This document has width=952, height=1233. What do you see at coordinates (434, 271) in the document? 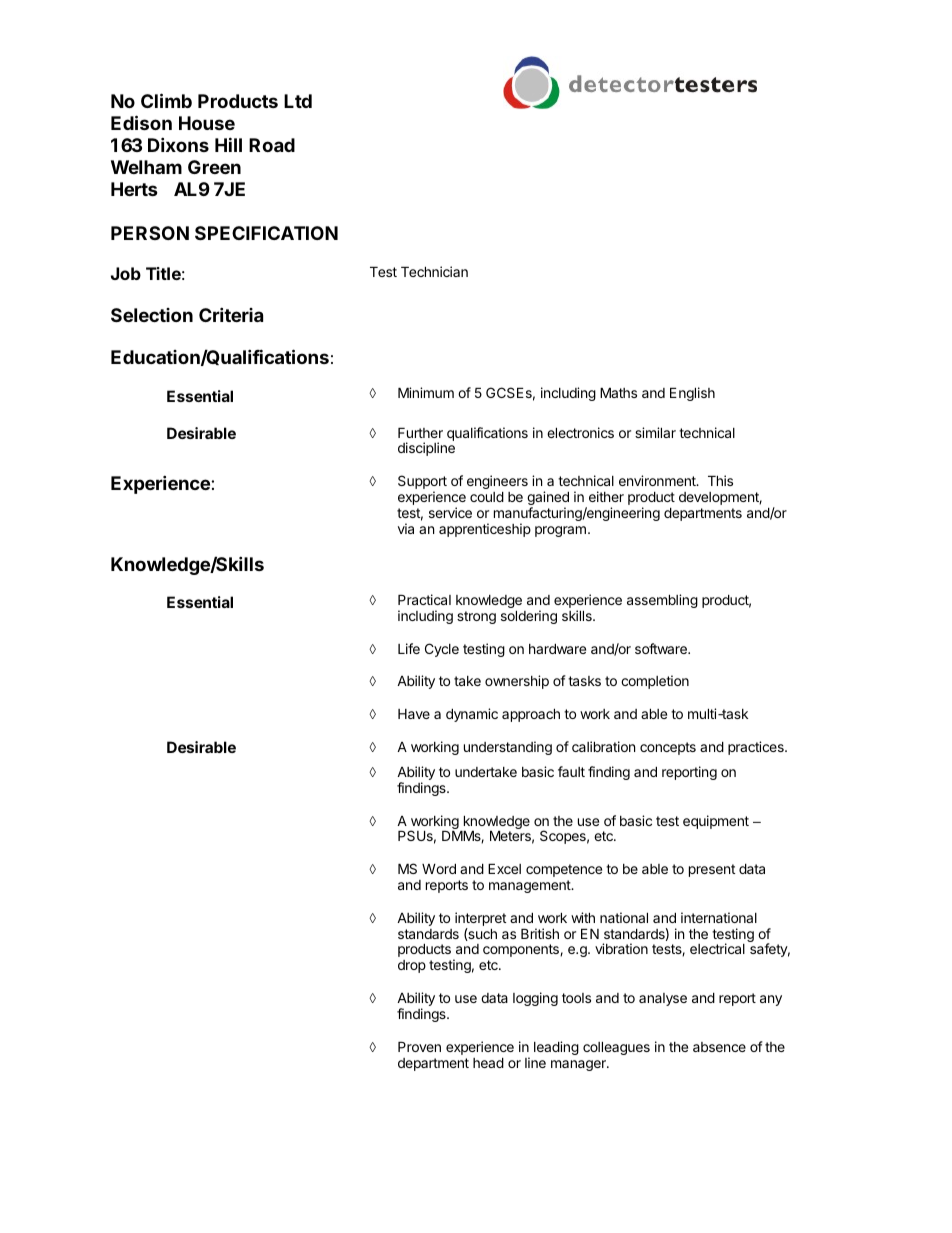
I see `Technician` at bounding box center [434, 271].
